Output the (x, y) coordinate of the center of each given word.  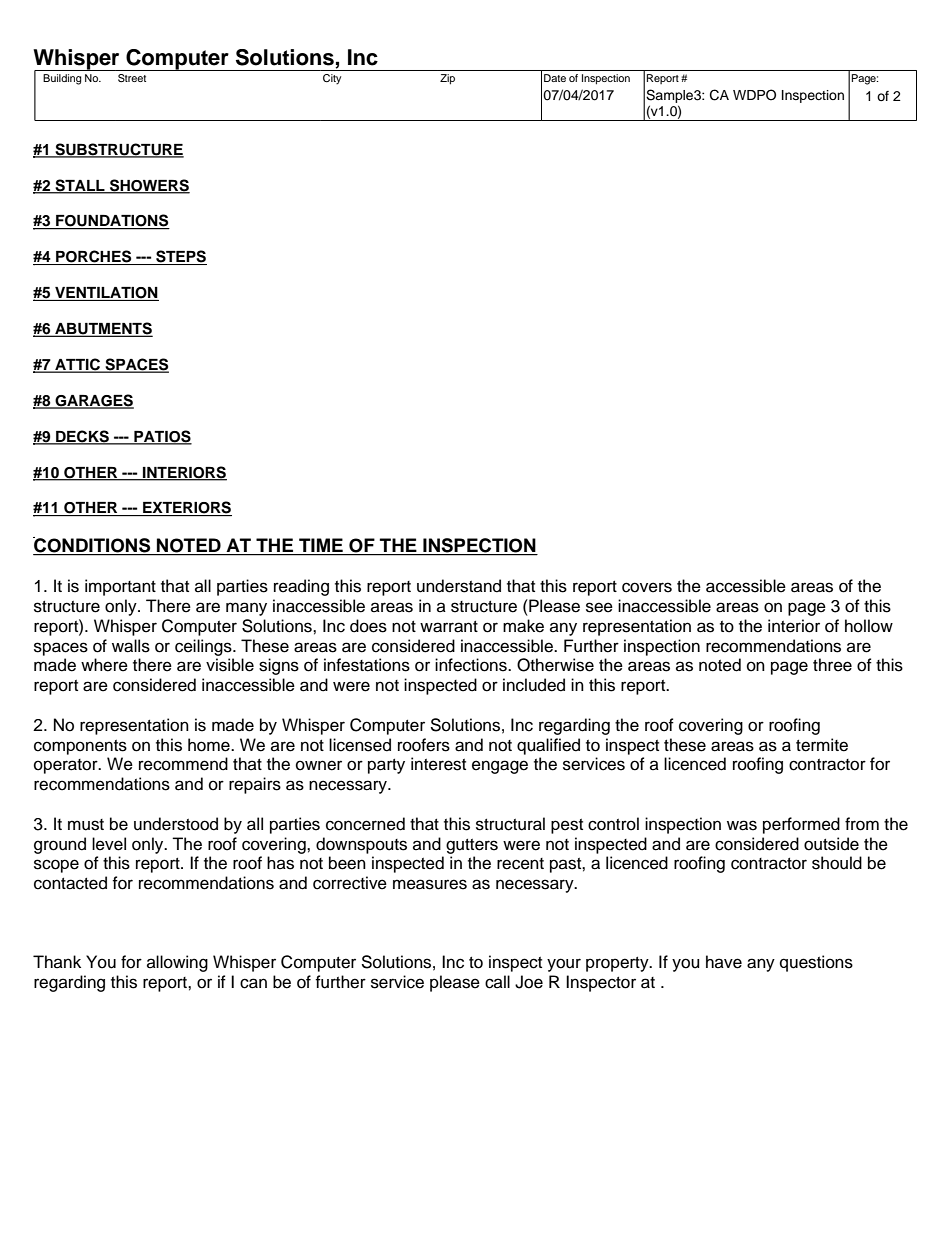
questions (816, 963)
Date (555, 78)
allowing (177, 963)
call (497, 982)
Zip (447, 79)
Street (132, 78)
